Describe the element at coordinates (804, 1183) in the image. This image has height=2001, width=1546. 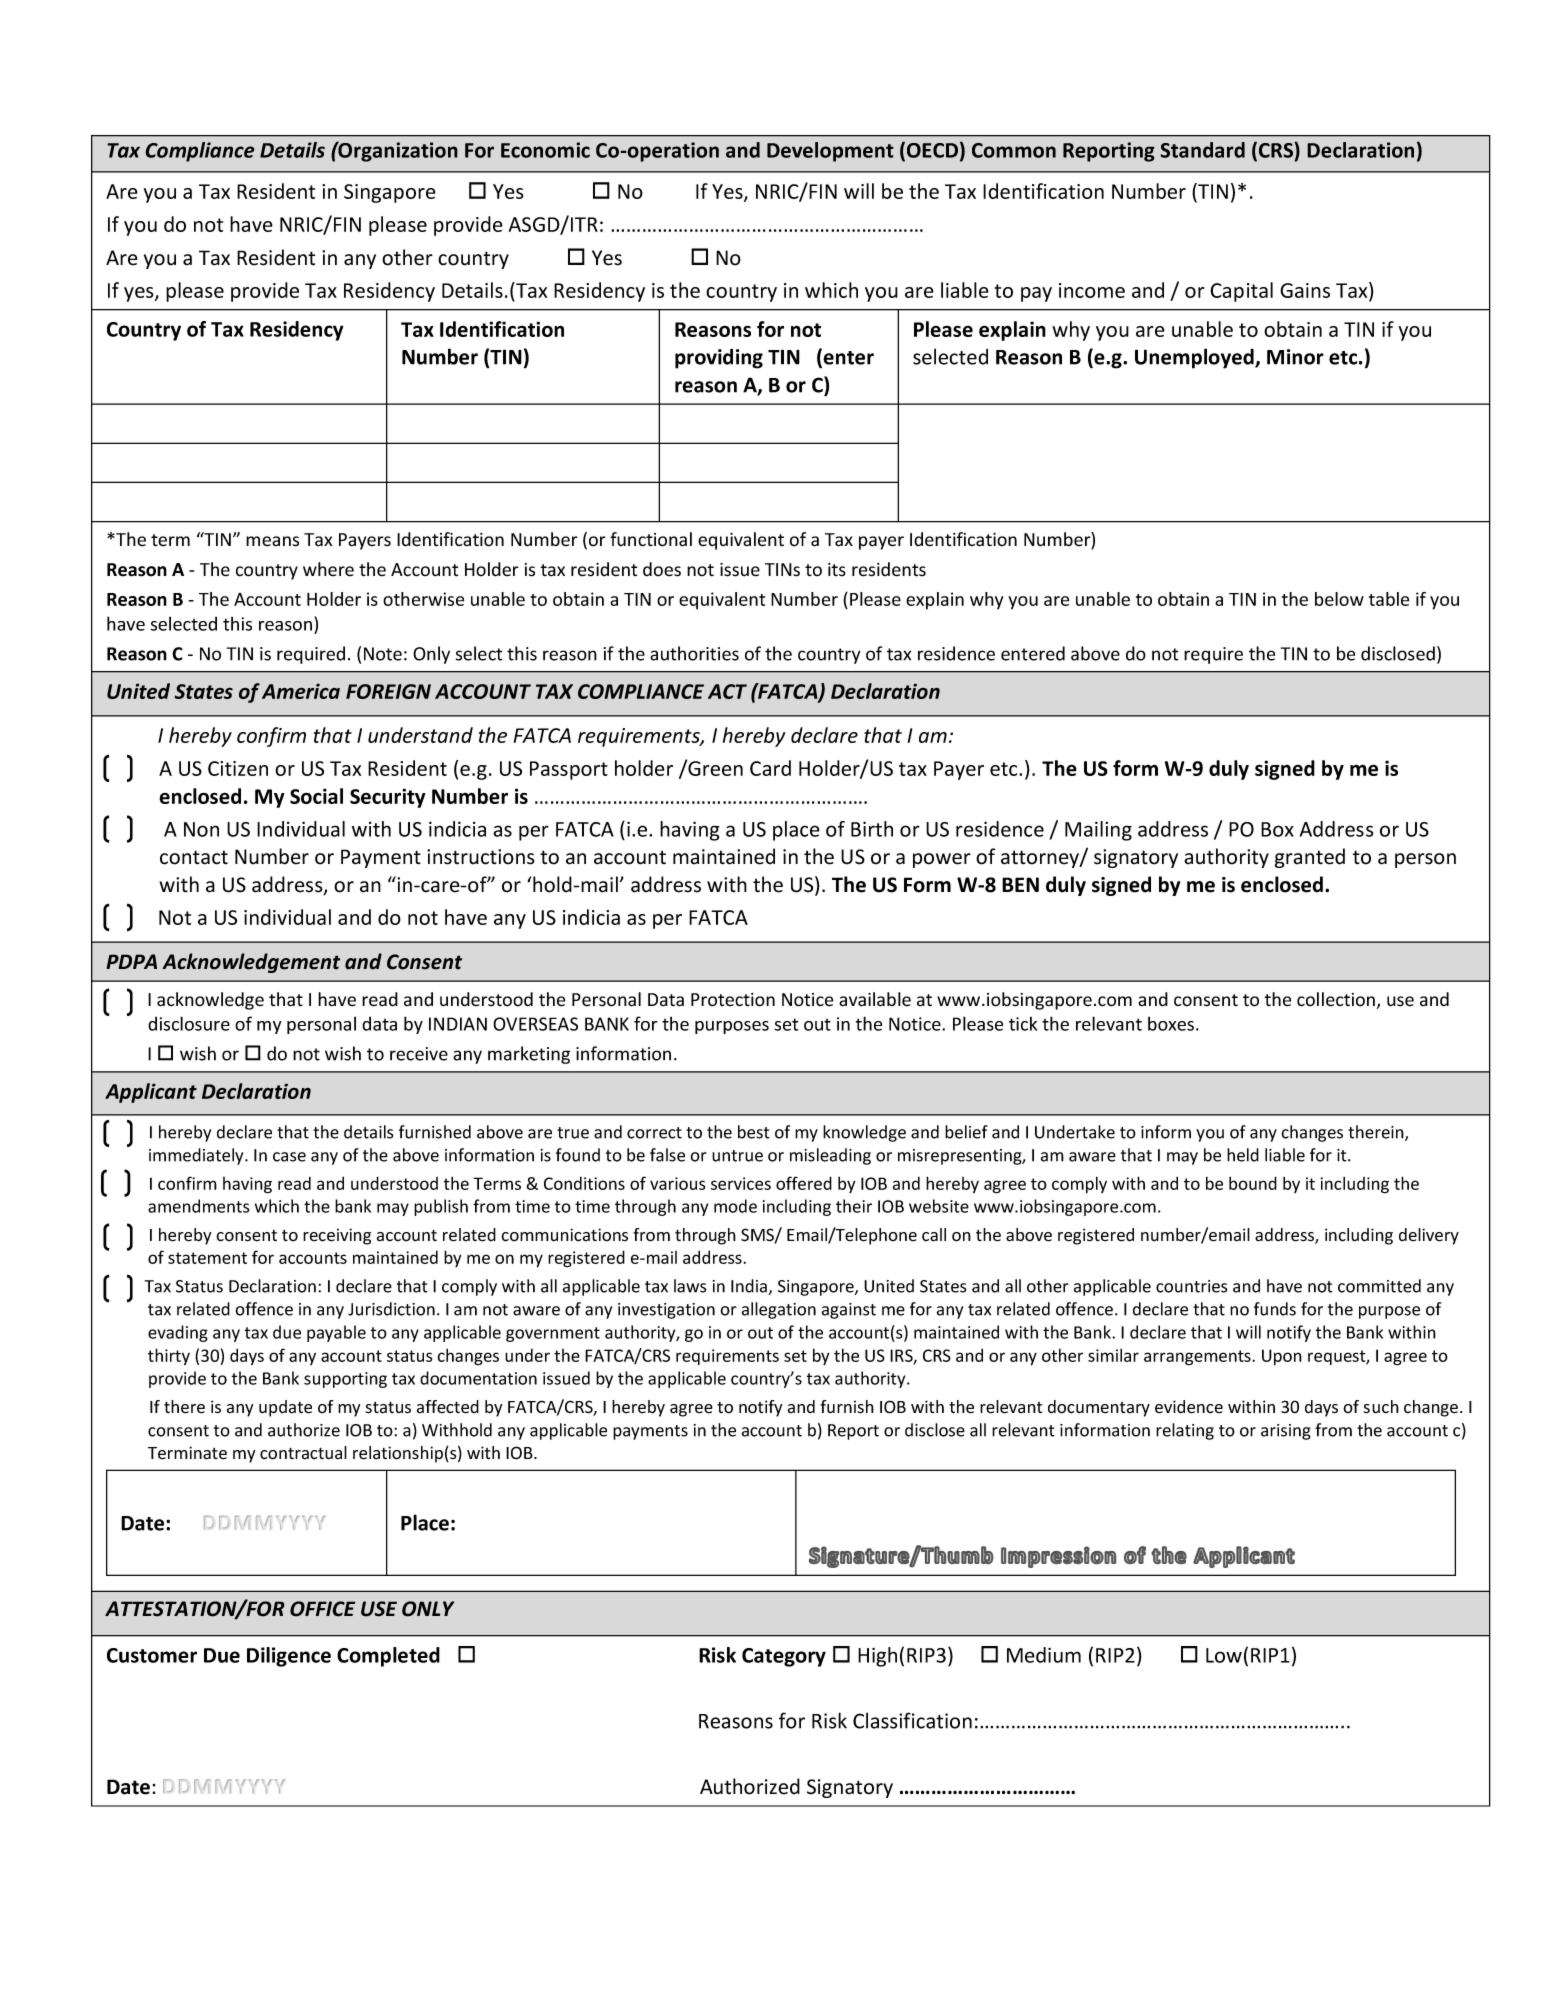
I see `offered` at that location.
